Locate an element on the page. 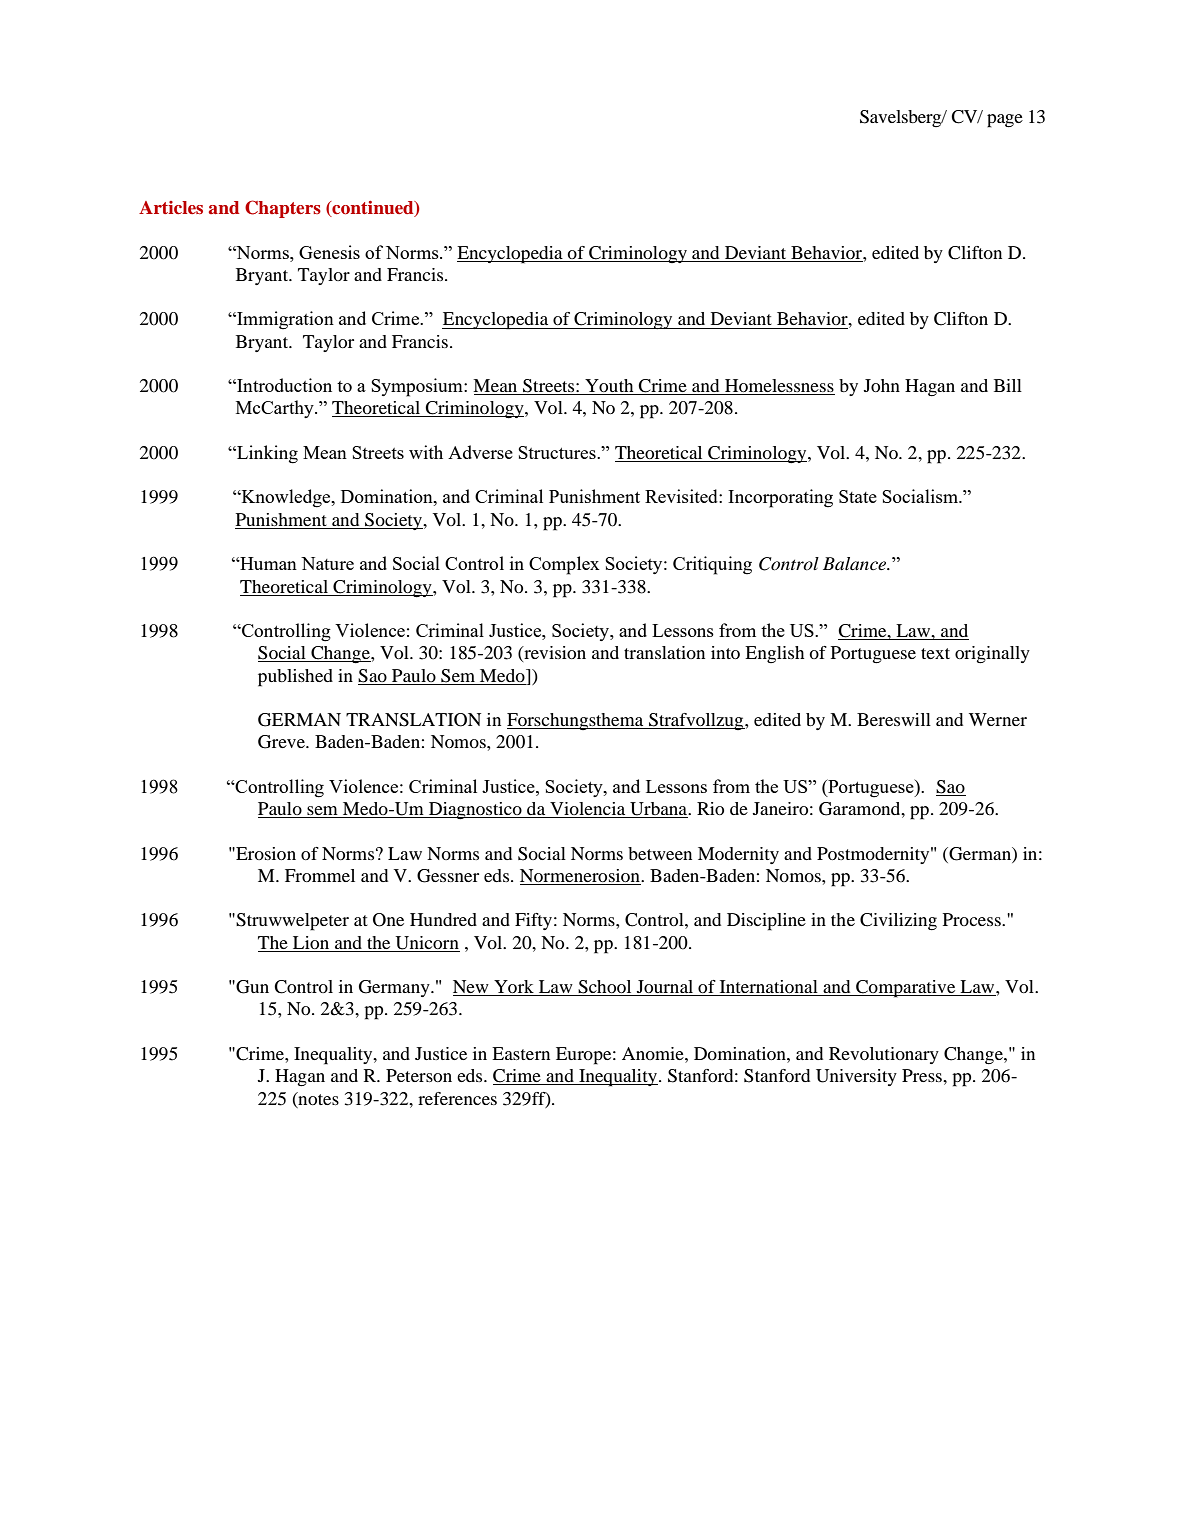 The width and height of the image is (1185, 1533). Nature is located at coordinates (327, 563).
